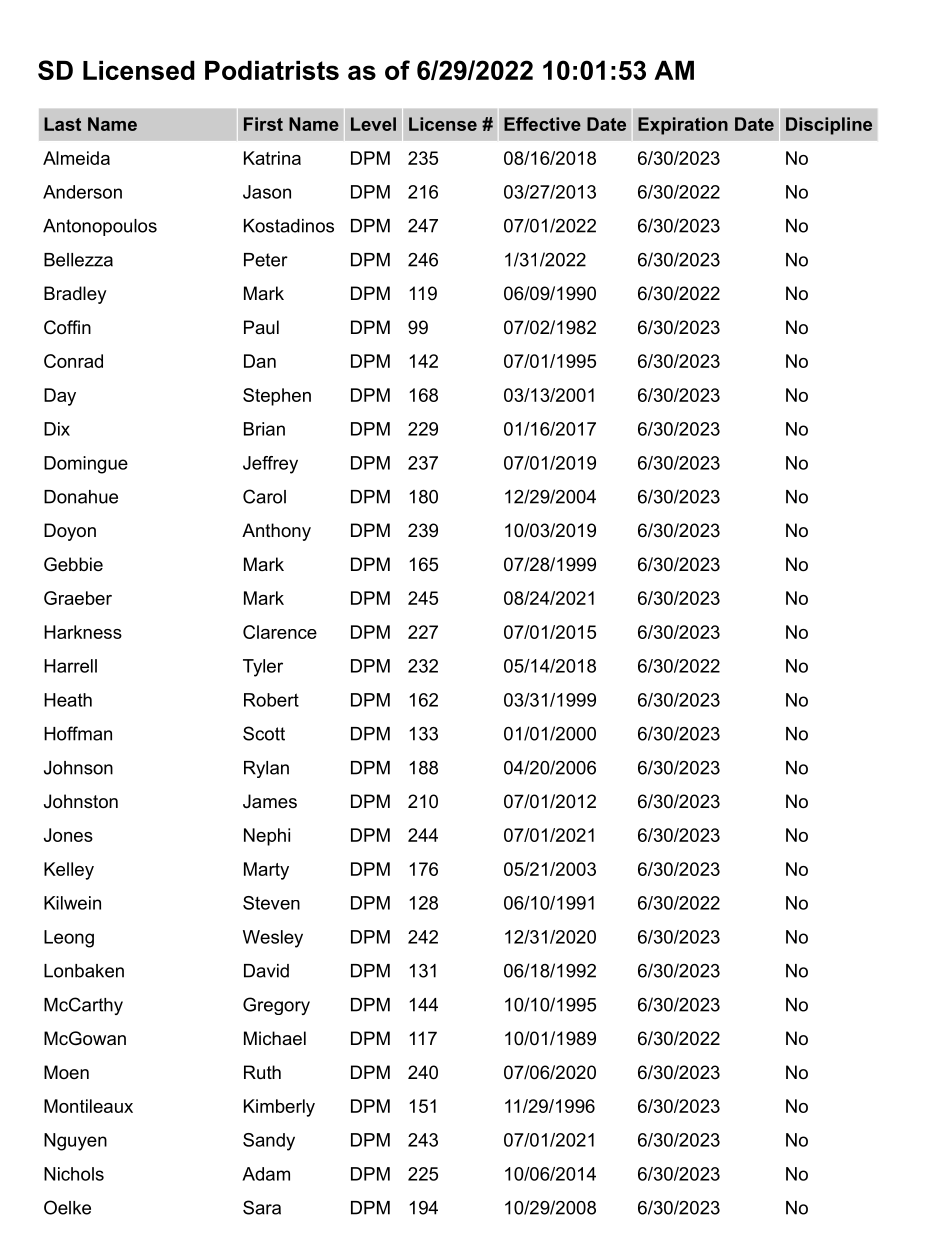 The image size is (952, 1233). Describe the element at coordinates (829, 126) in the screenshot. I see `Discipline` at that location.
